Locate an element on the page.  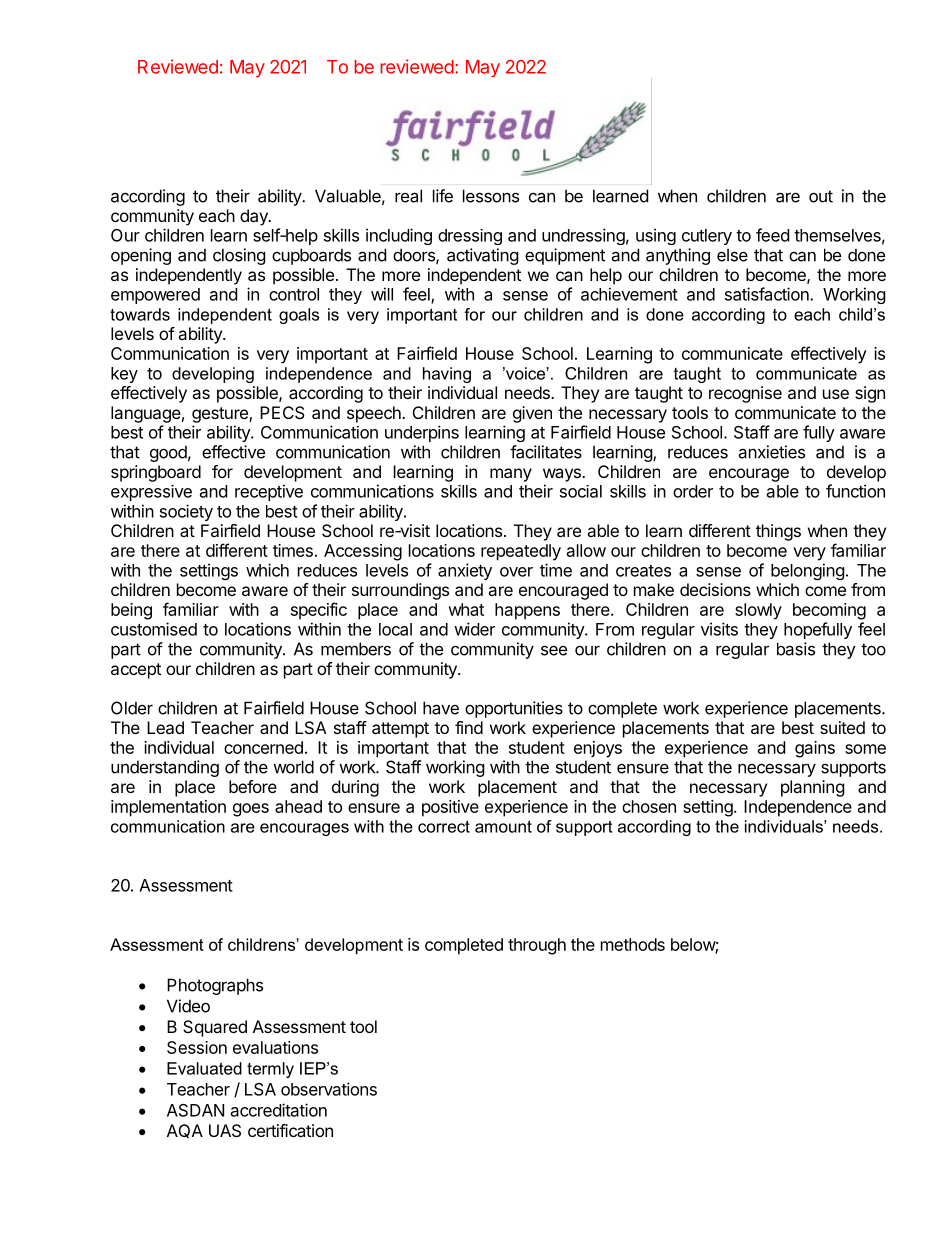
day is located at coordinates (255, 217).
